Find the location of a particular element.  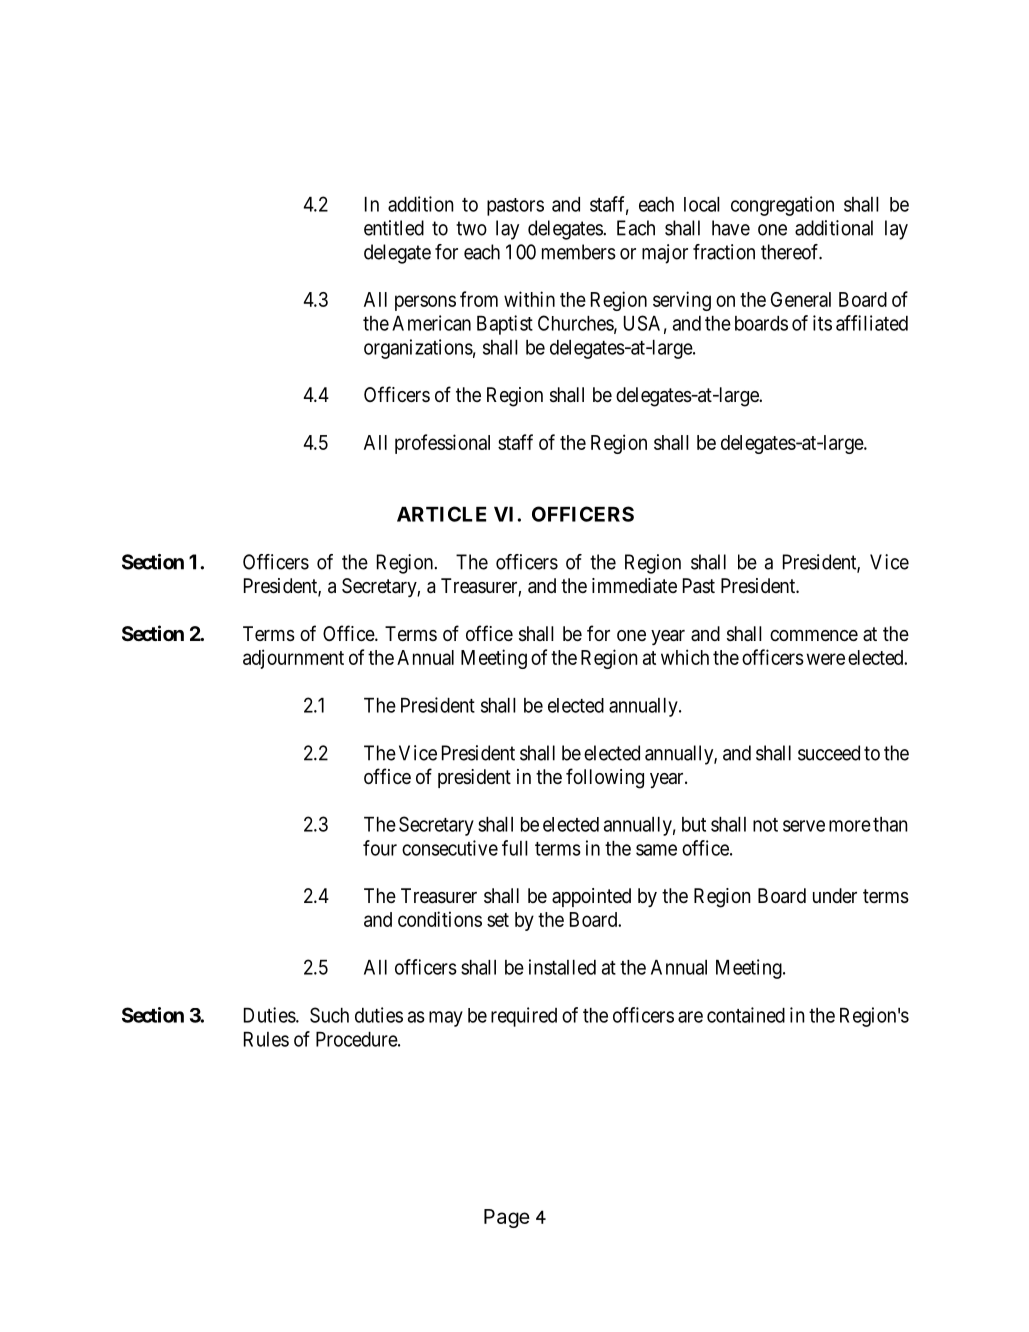

immediate is located at coordinates (634, 585).
